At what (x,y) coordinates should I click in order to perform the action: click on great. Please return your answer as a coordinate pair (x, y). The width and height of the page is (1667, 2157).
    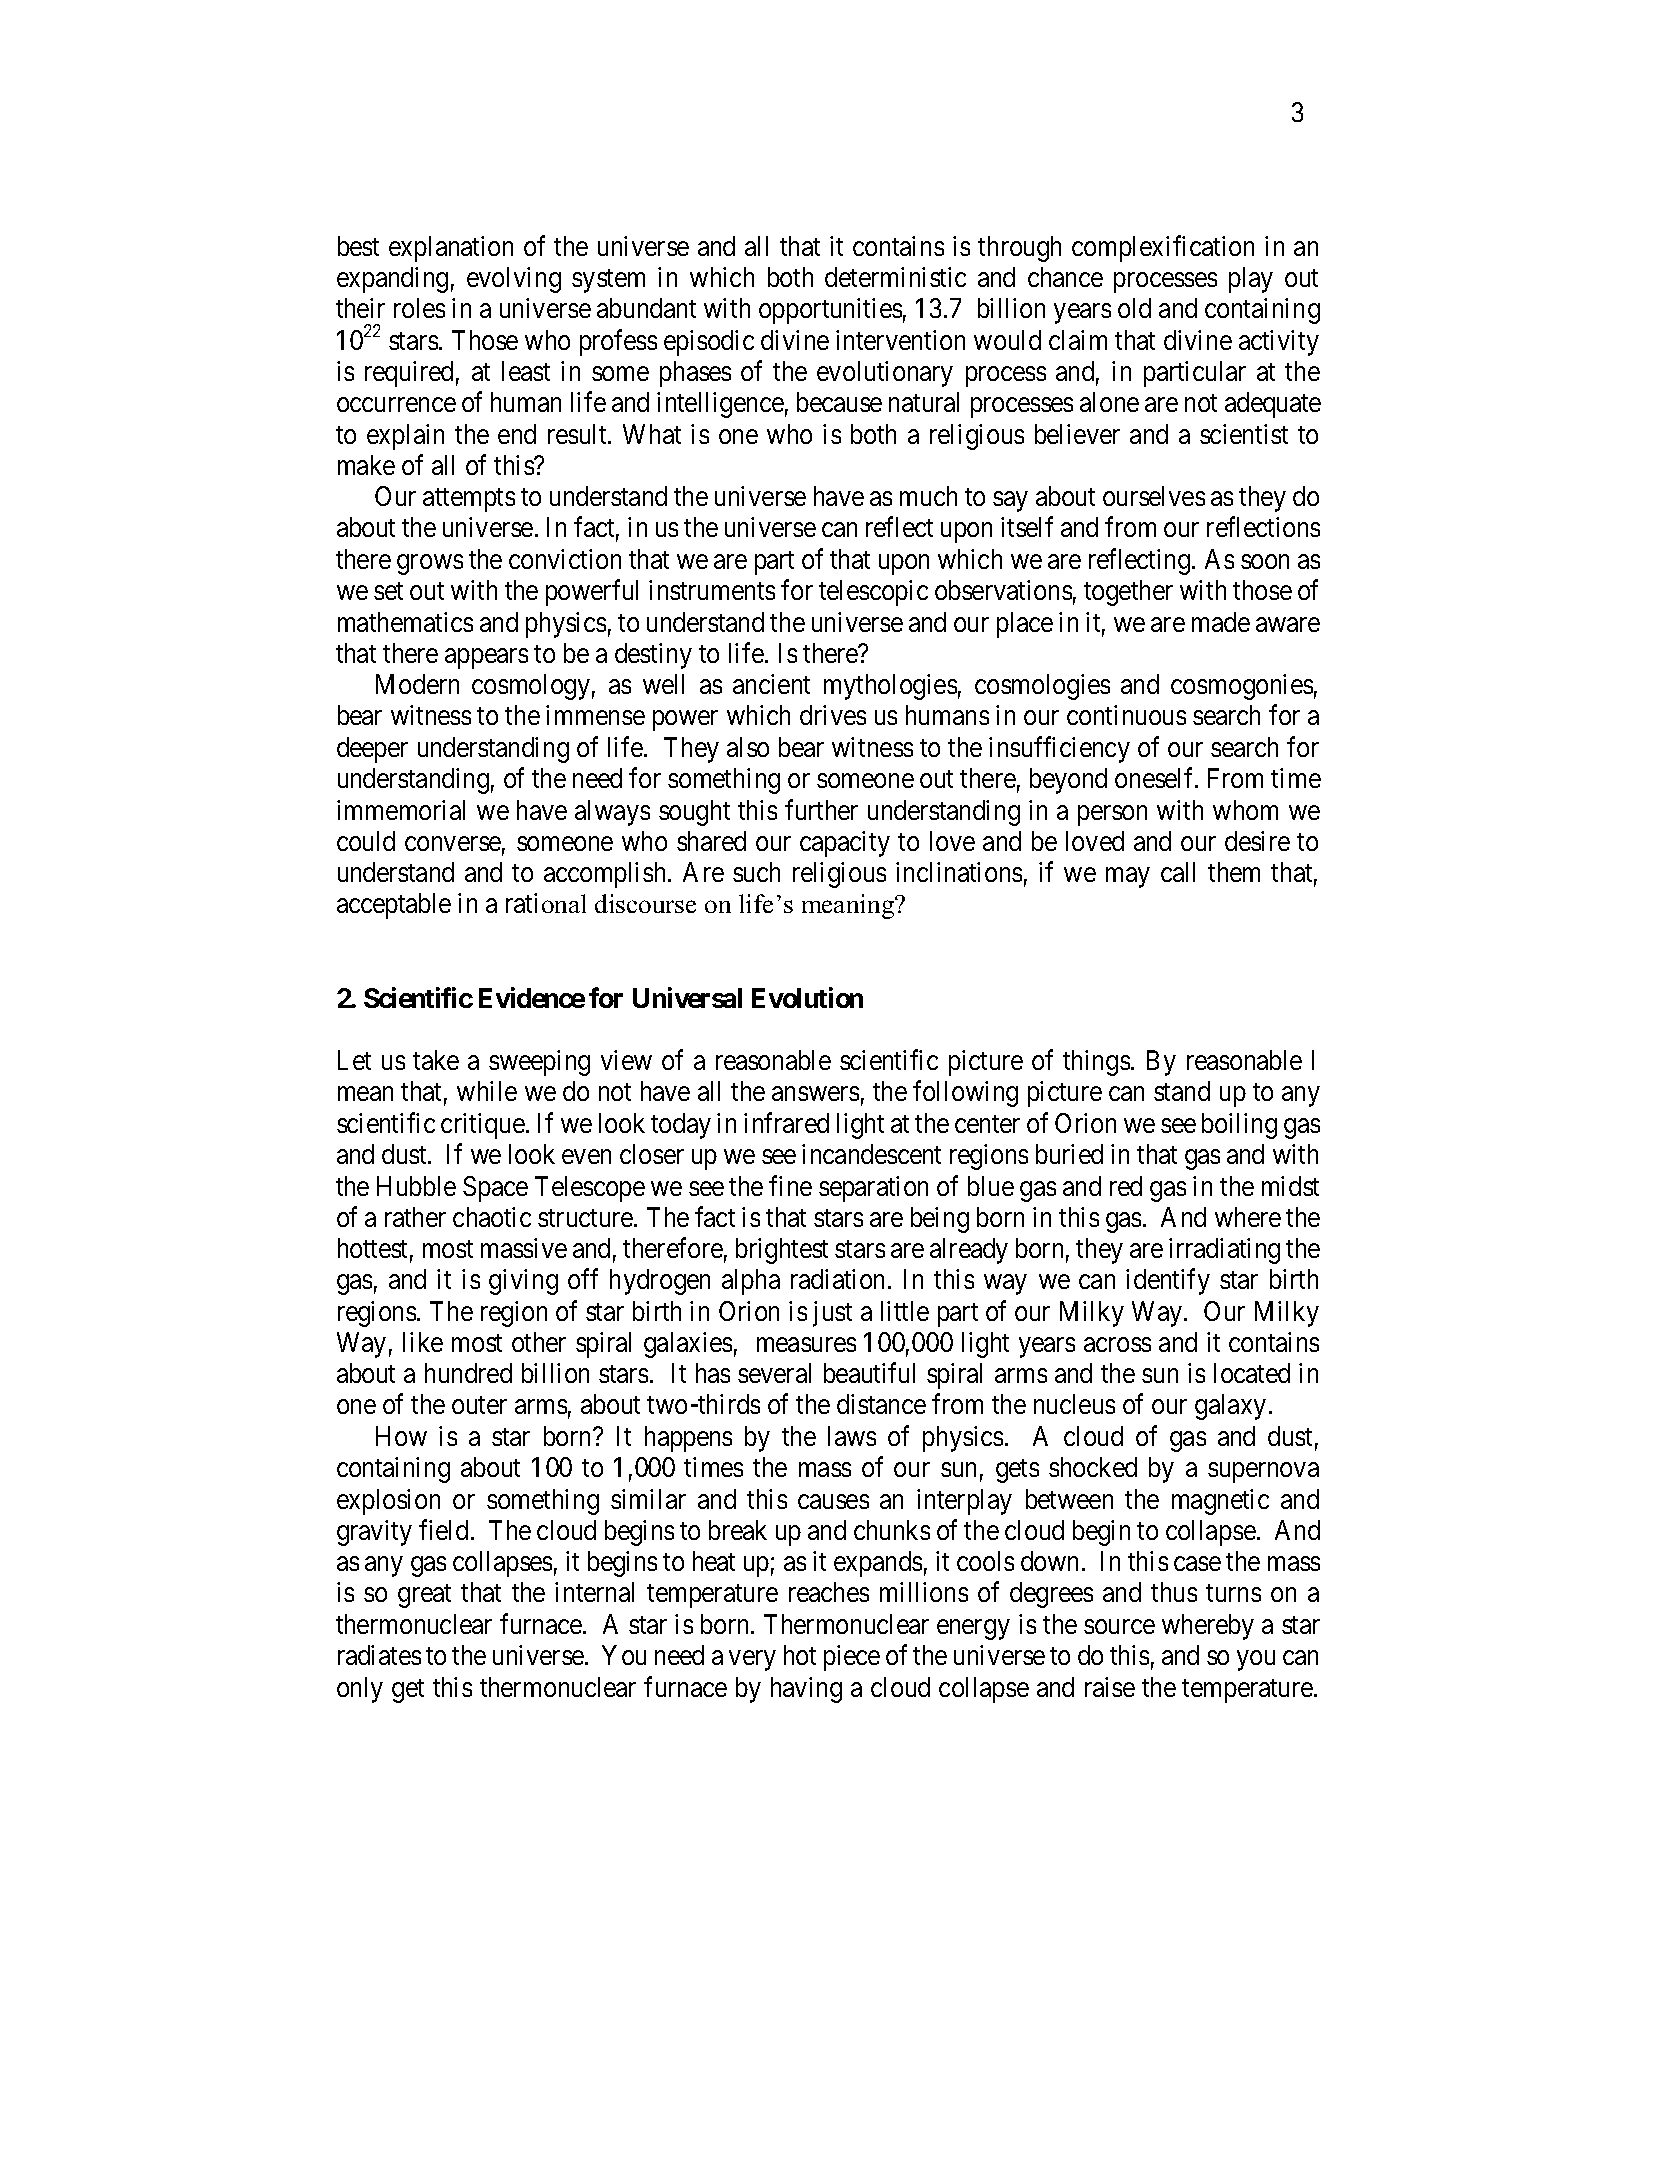
    Looking at the image, I should click on (424, 1596).
